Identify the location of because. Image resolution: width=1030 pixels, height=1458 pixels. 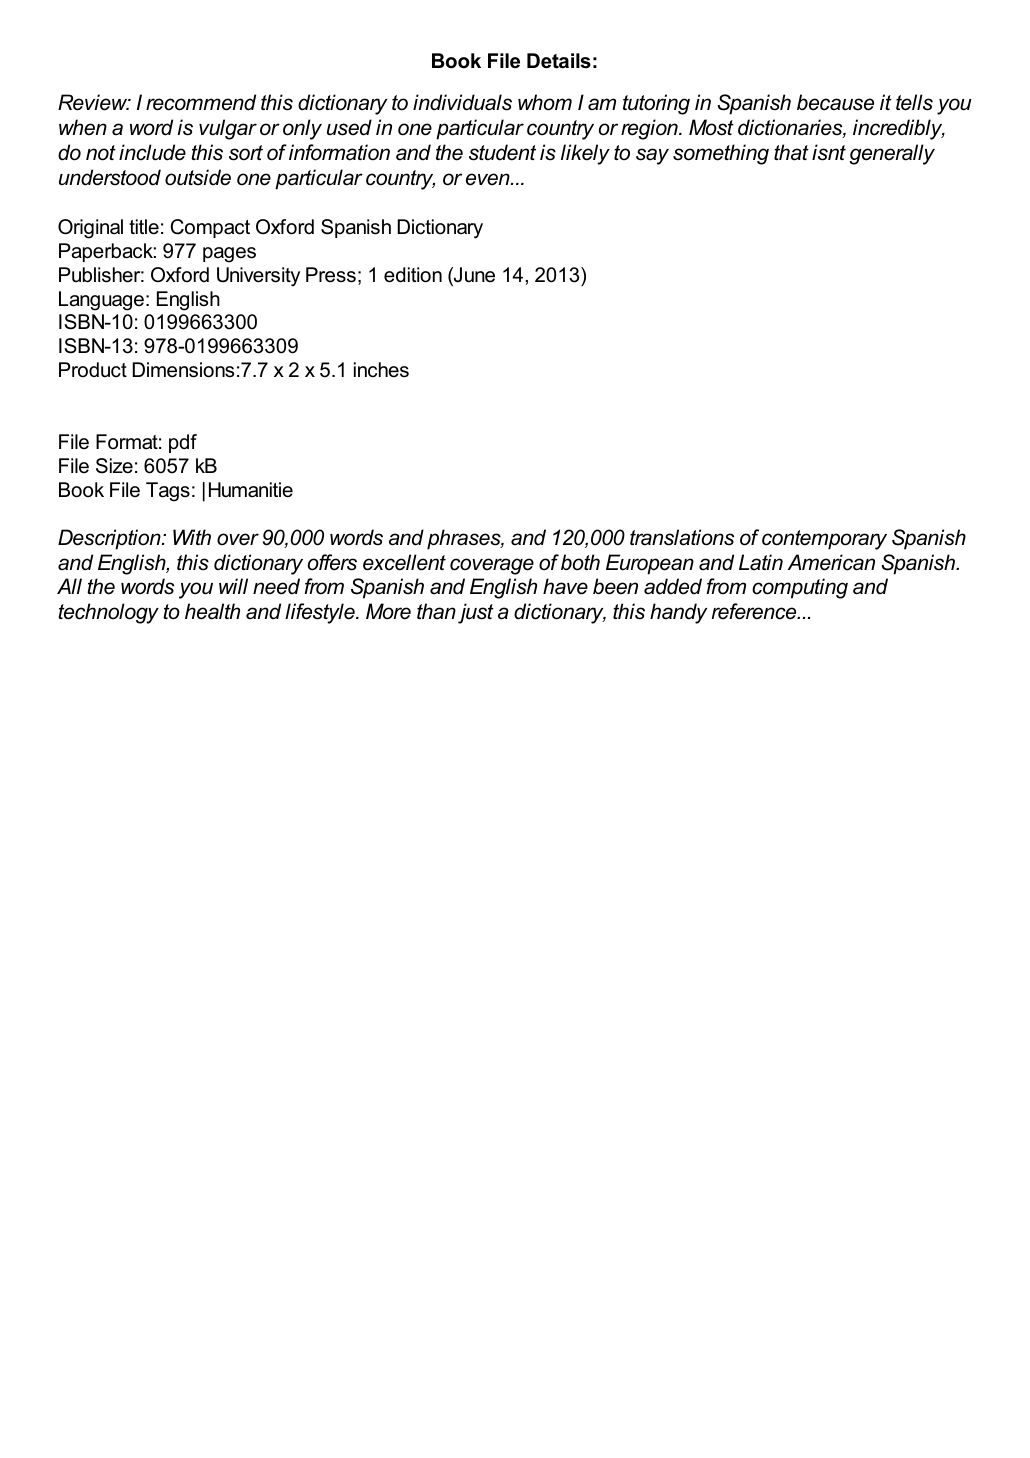
(835, 102).
